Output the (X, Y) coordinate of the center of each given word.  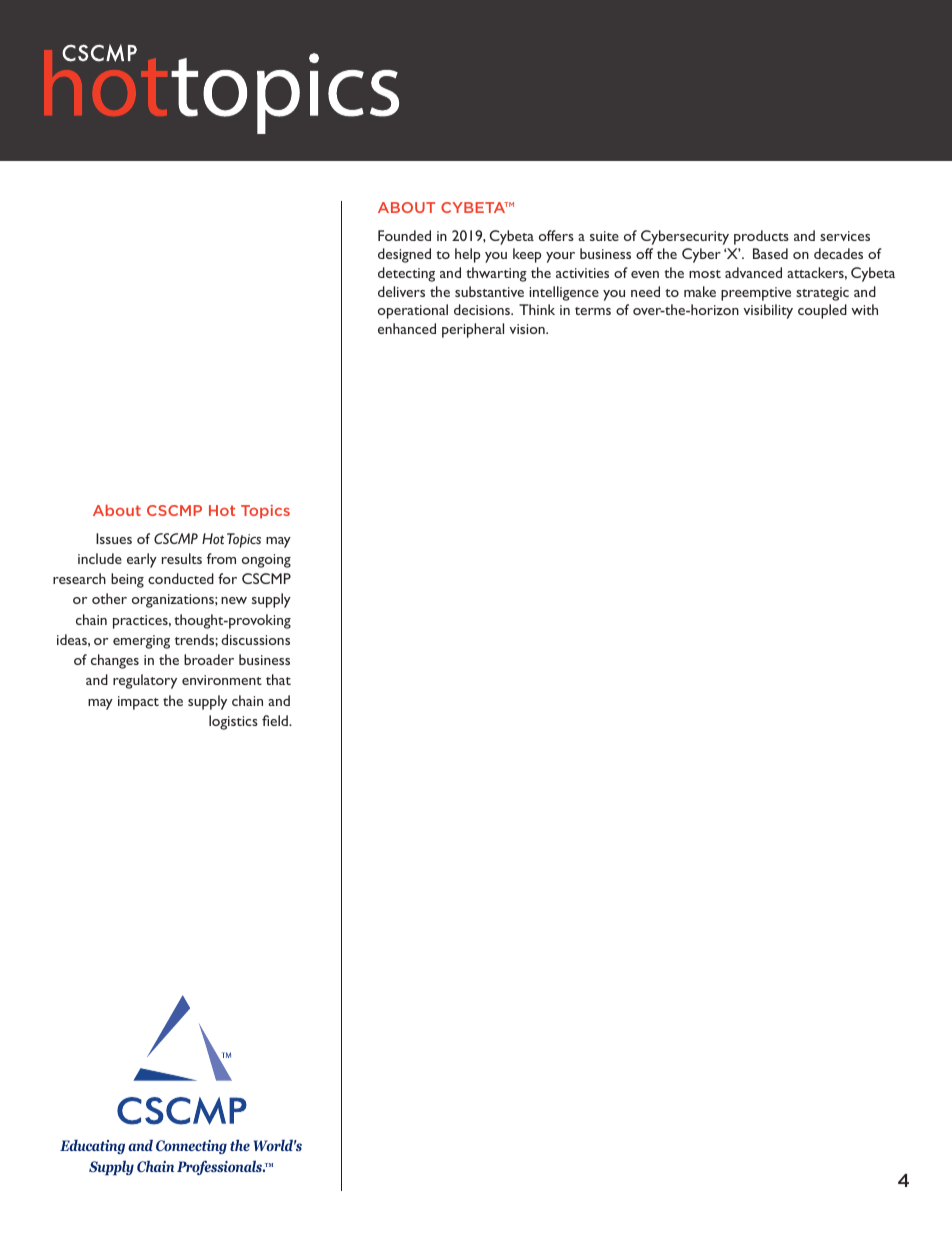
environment (222, 680)
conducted (181, 578)
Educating (92, 1146)
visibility (768, 311)
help (467, 255)
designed (404, 255)
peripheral (473, 330)
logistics (233, 722)
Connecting (191, 1147)
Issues (114, 538)
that (278, 679)
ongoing (266, 561)
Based (770, 253)
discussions (255, 639)
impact (138, 703)
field (276, 720)
